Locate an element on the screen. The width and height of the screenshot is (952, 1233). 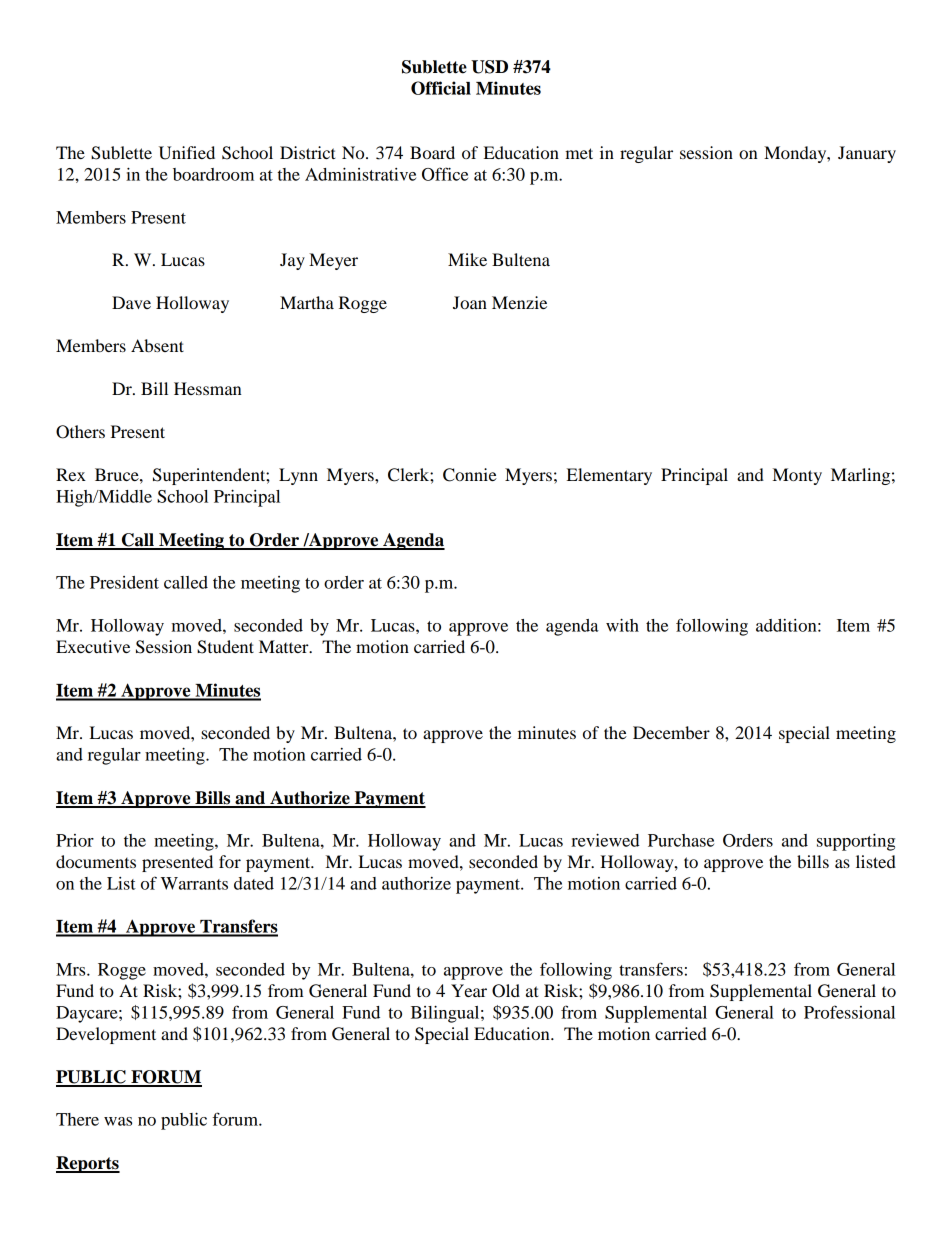
Warrants is located at coordinates (194, 883).
